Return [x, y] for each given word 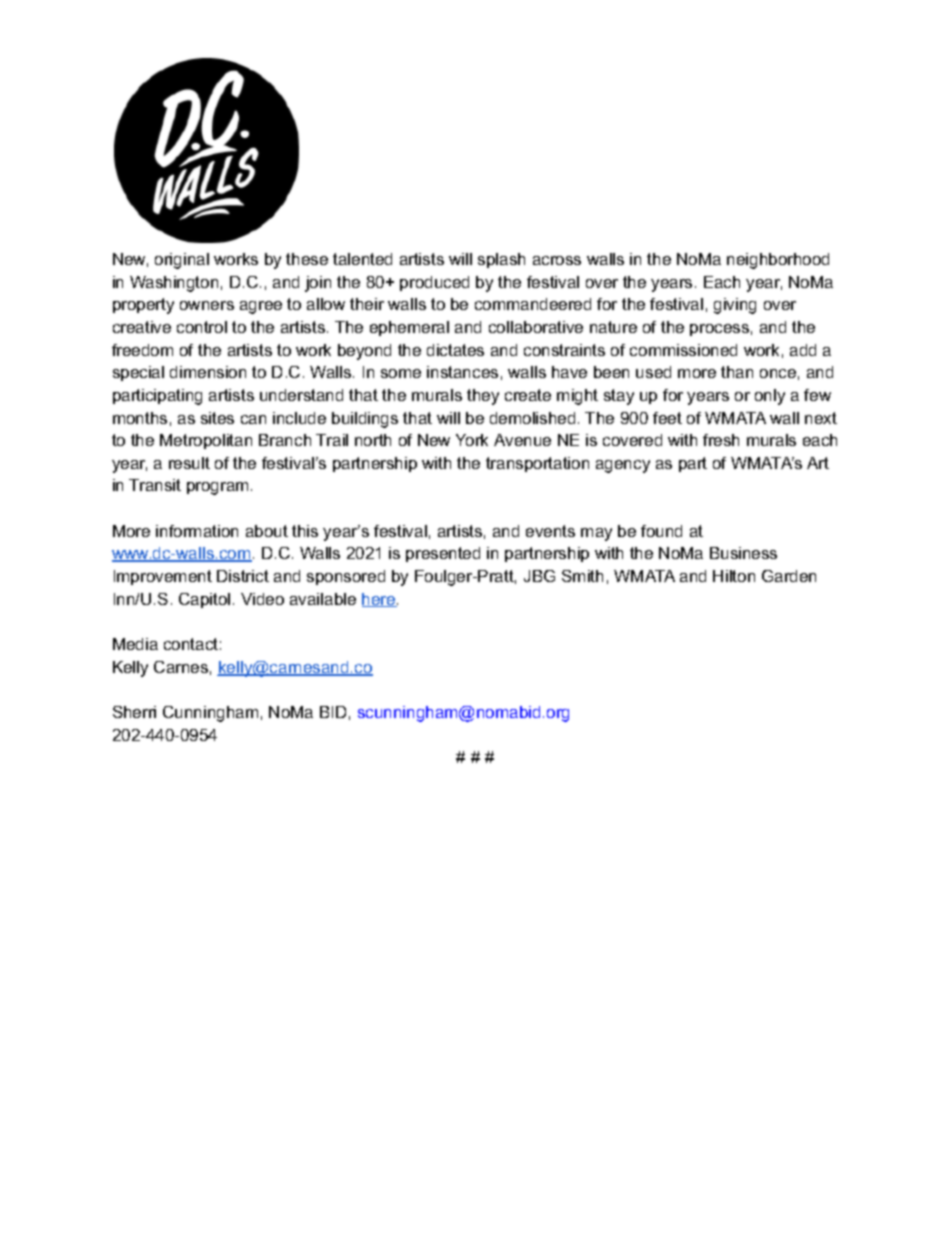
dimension [208, 372]
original [182, 261]
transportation [537, 464]
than [737, 372]
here [380, 600]
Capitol [204, 600]
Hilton [734, 576]
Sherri [134, 712]
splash [501, 260]
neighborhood [778, 261]
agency [623, 466]
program [217, 488]
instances [462, 372]
